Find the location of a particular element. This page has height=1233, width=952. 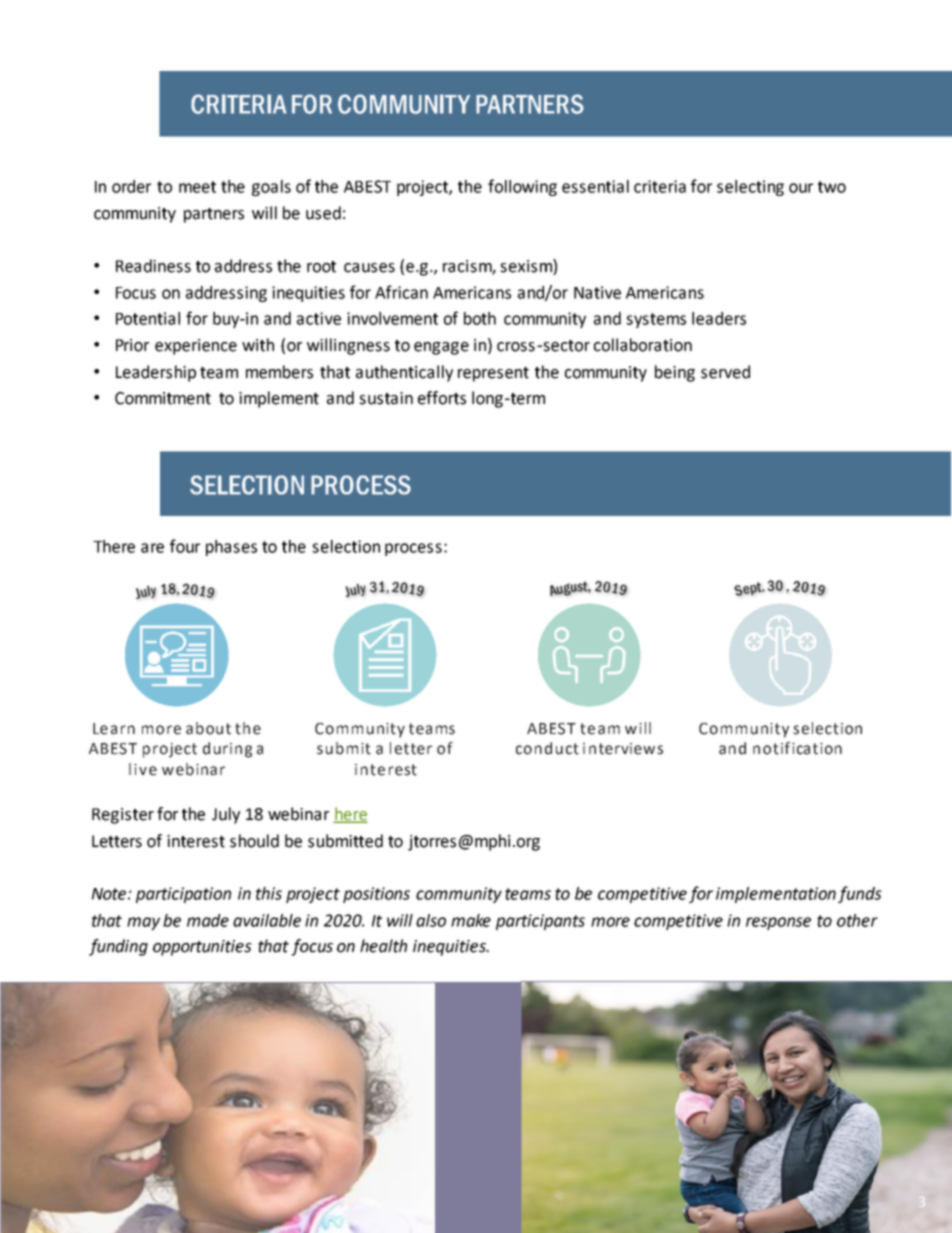

make is located at coordinates (471, 920).
